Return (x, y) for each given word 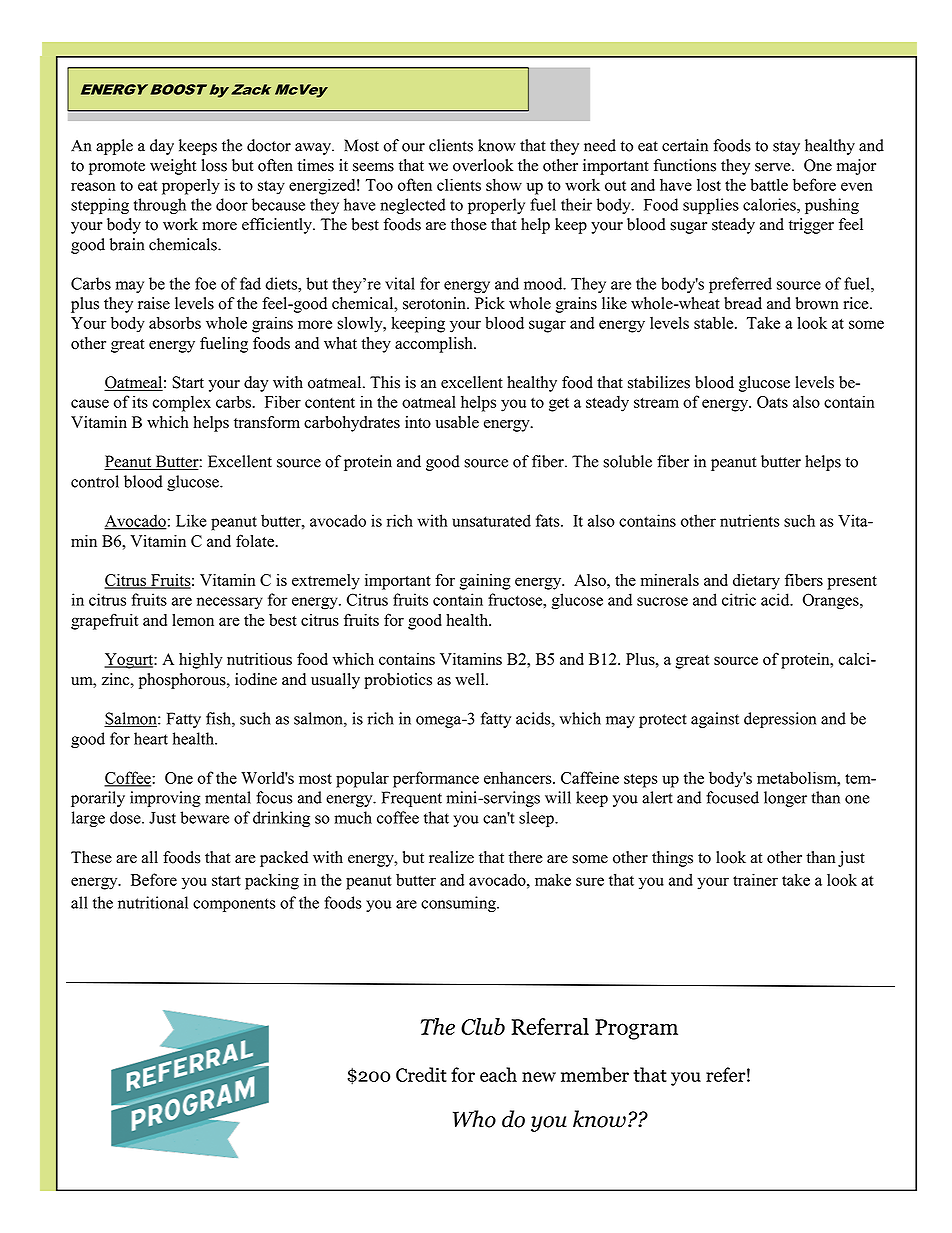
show (504, 184)
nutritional (153, 902)
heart (151, 738)
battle (769, 184)
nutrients (750, 520)
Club (483, 1026)
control (95, 481)
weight (173, 167)
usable (457, 422)
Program (636, 1029)
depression (780, 720)
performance (436, 779)
